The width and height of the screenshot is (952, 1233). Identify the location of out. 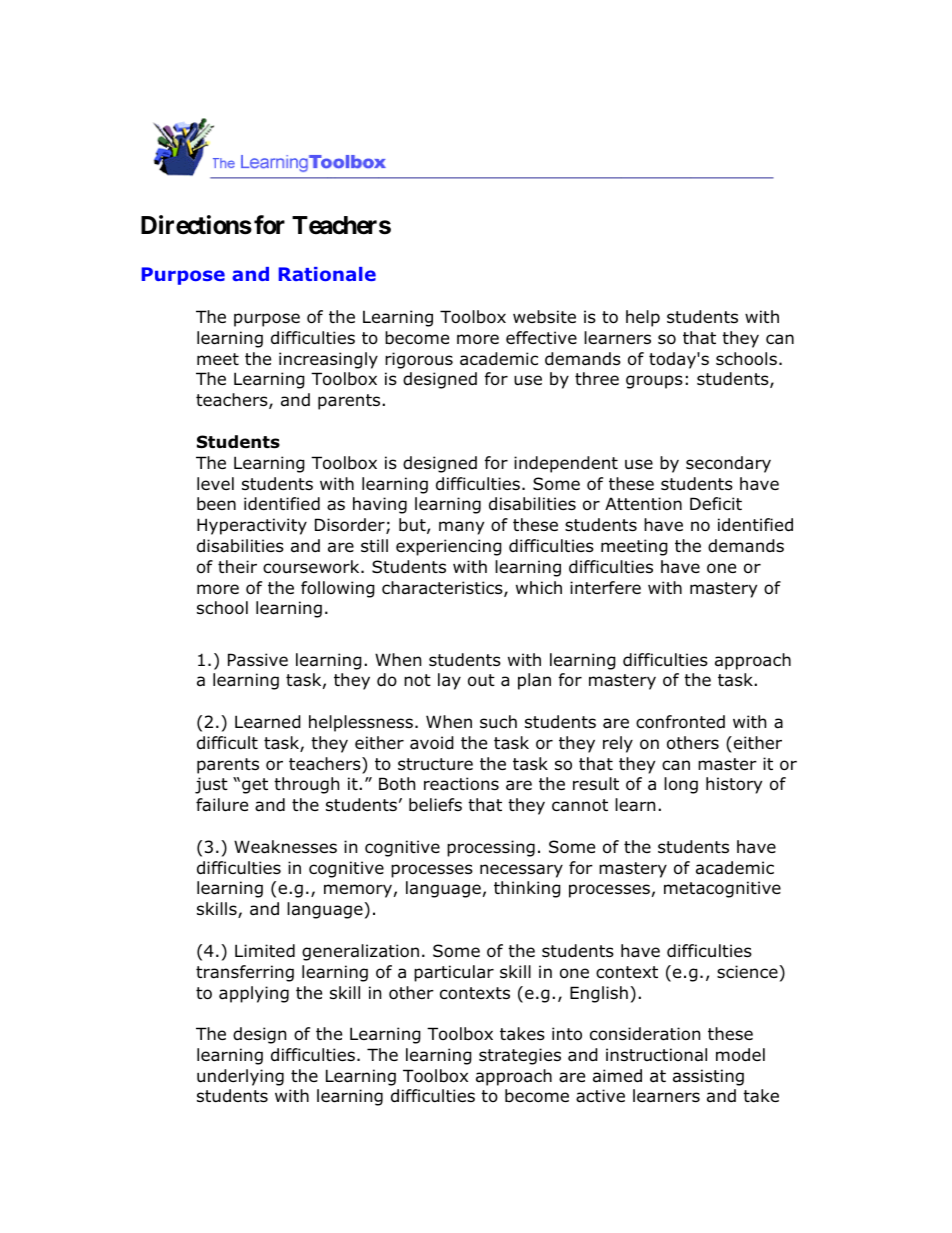
(481, 680).
